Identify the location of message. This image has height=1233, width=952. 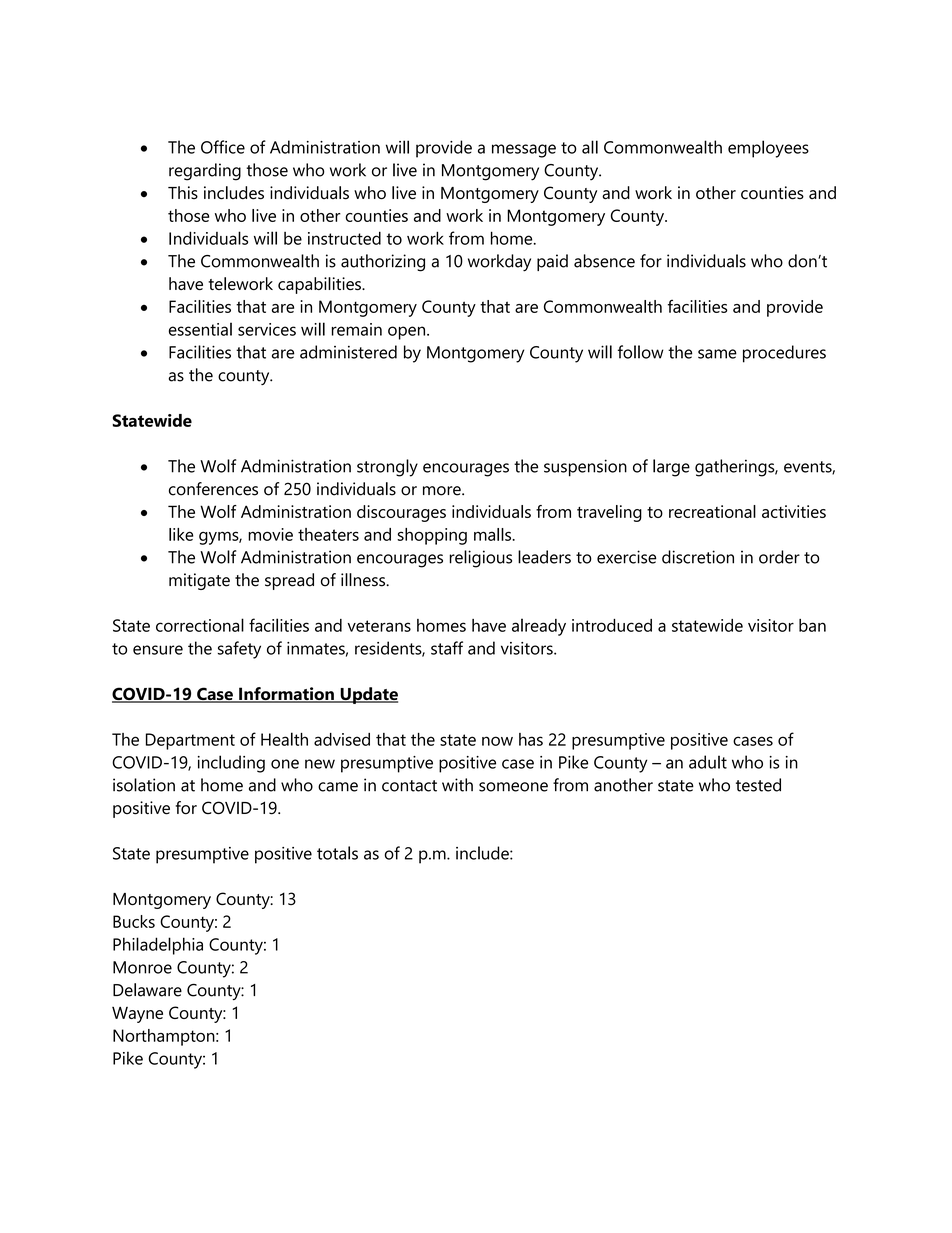
(524, 151).
